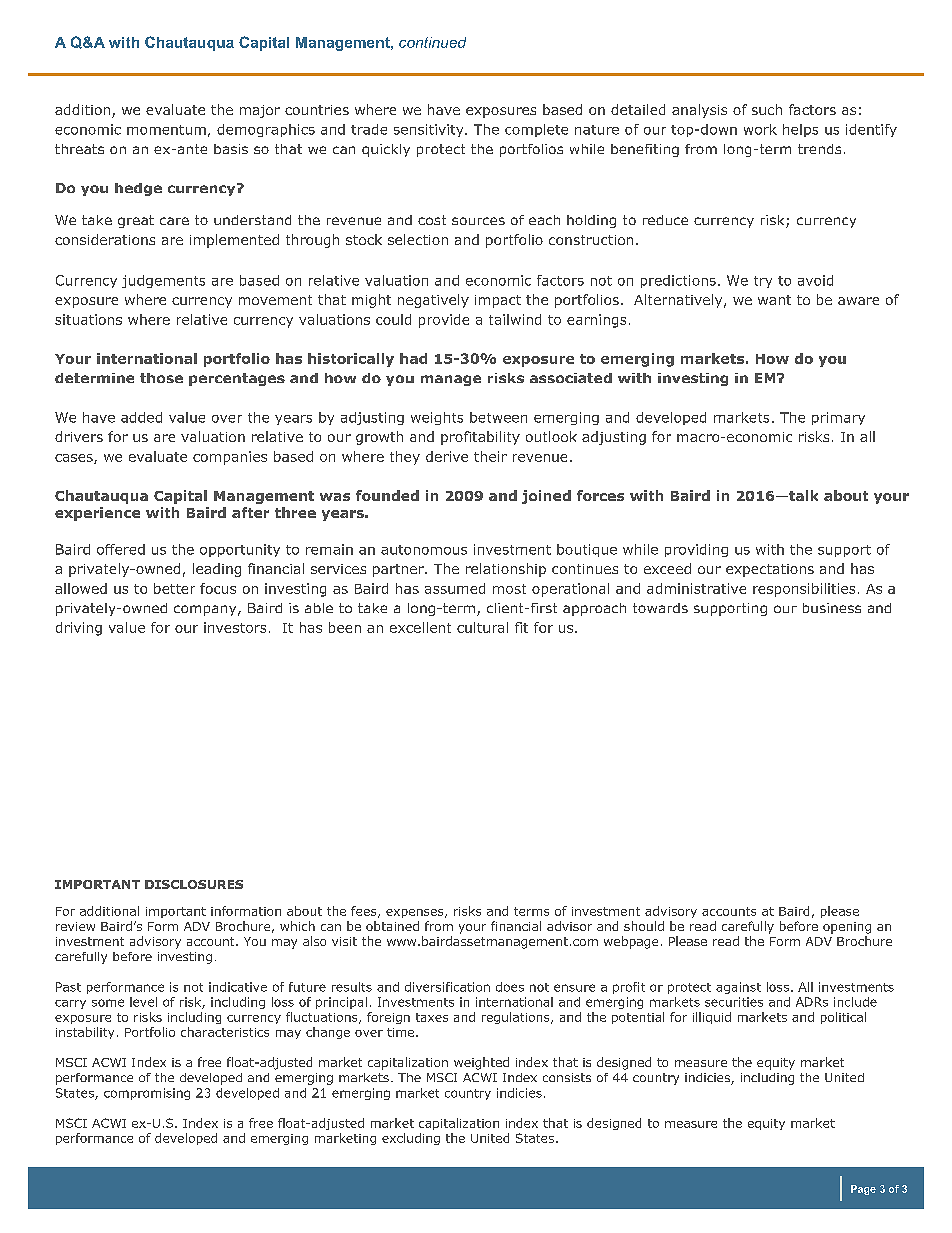 Image resolution: width=952 pixels, height=1233 pixels. Describe the element at coordinates (432, 42) in the screenshot. I see `continued` at that location.
